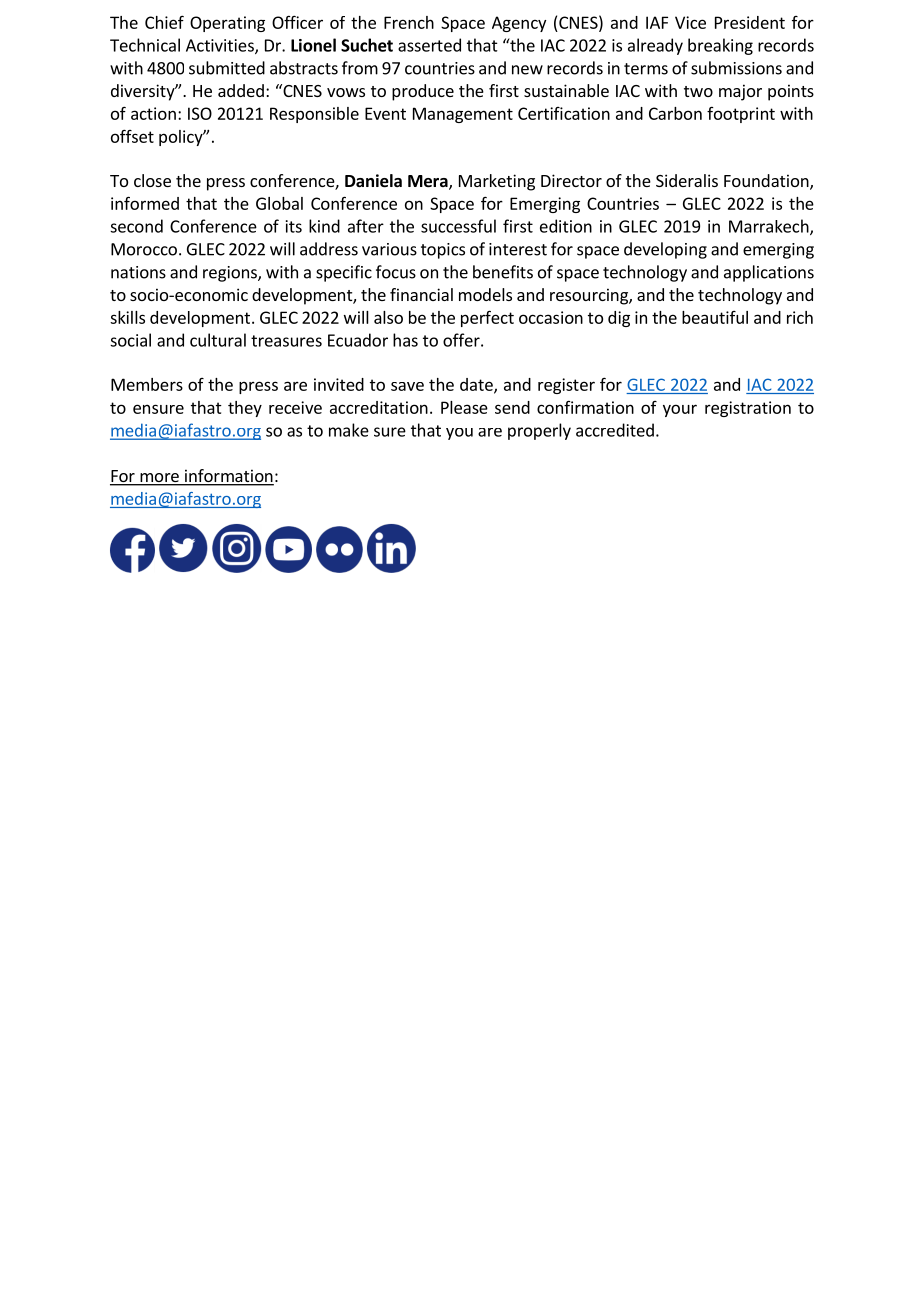  What do you see at coordinates (429, 45) in the screenshot?
I see `asserted` at bounding box center [429, 45].
